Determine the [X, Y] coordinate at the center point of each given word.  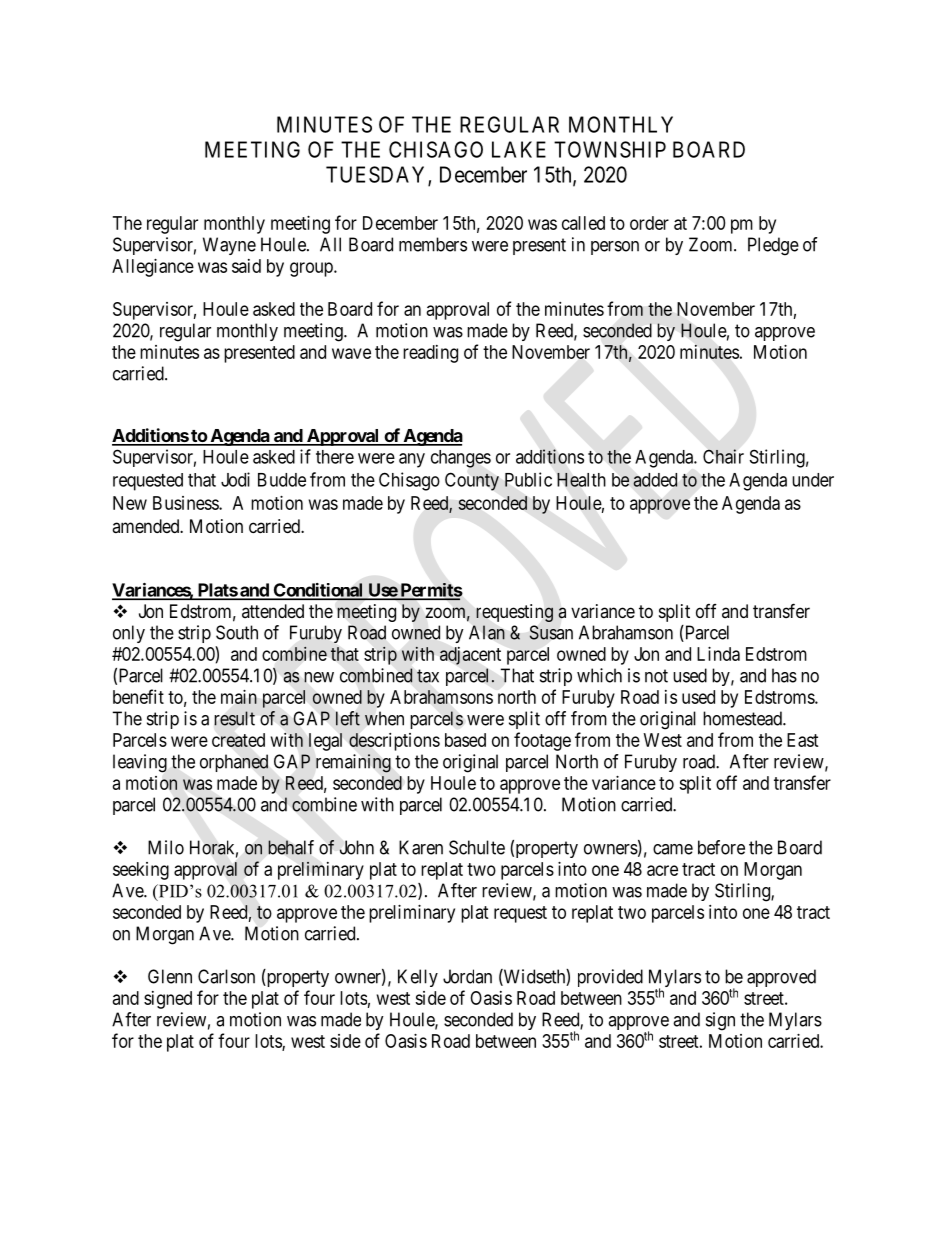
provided [610, 978]
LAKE [519, 149]
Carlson [226, 976]
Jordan [467, 976]
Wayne [229, 246]
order [649, 223]
